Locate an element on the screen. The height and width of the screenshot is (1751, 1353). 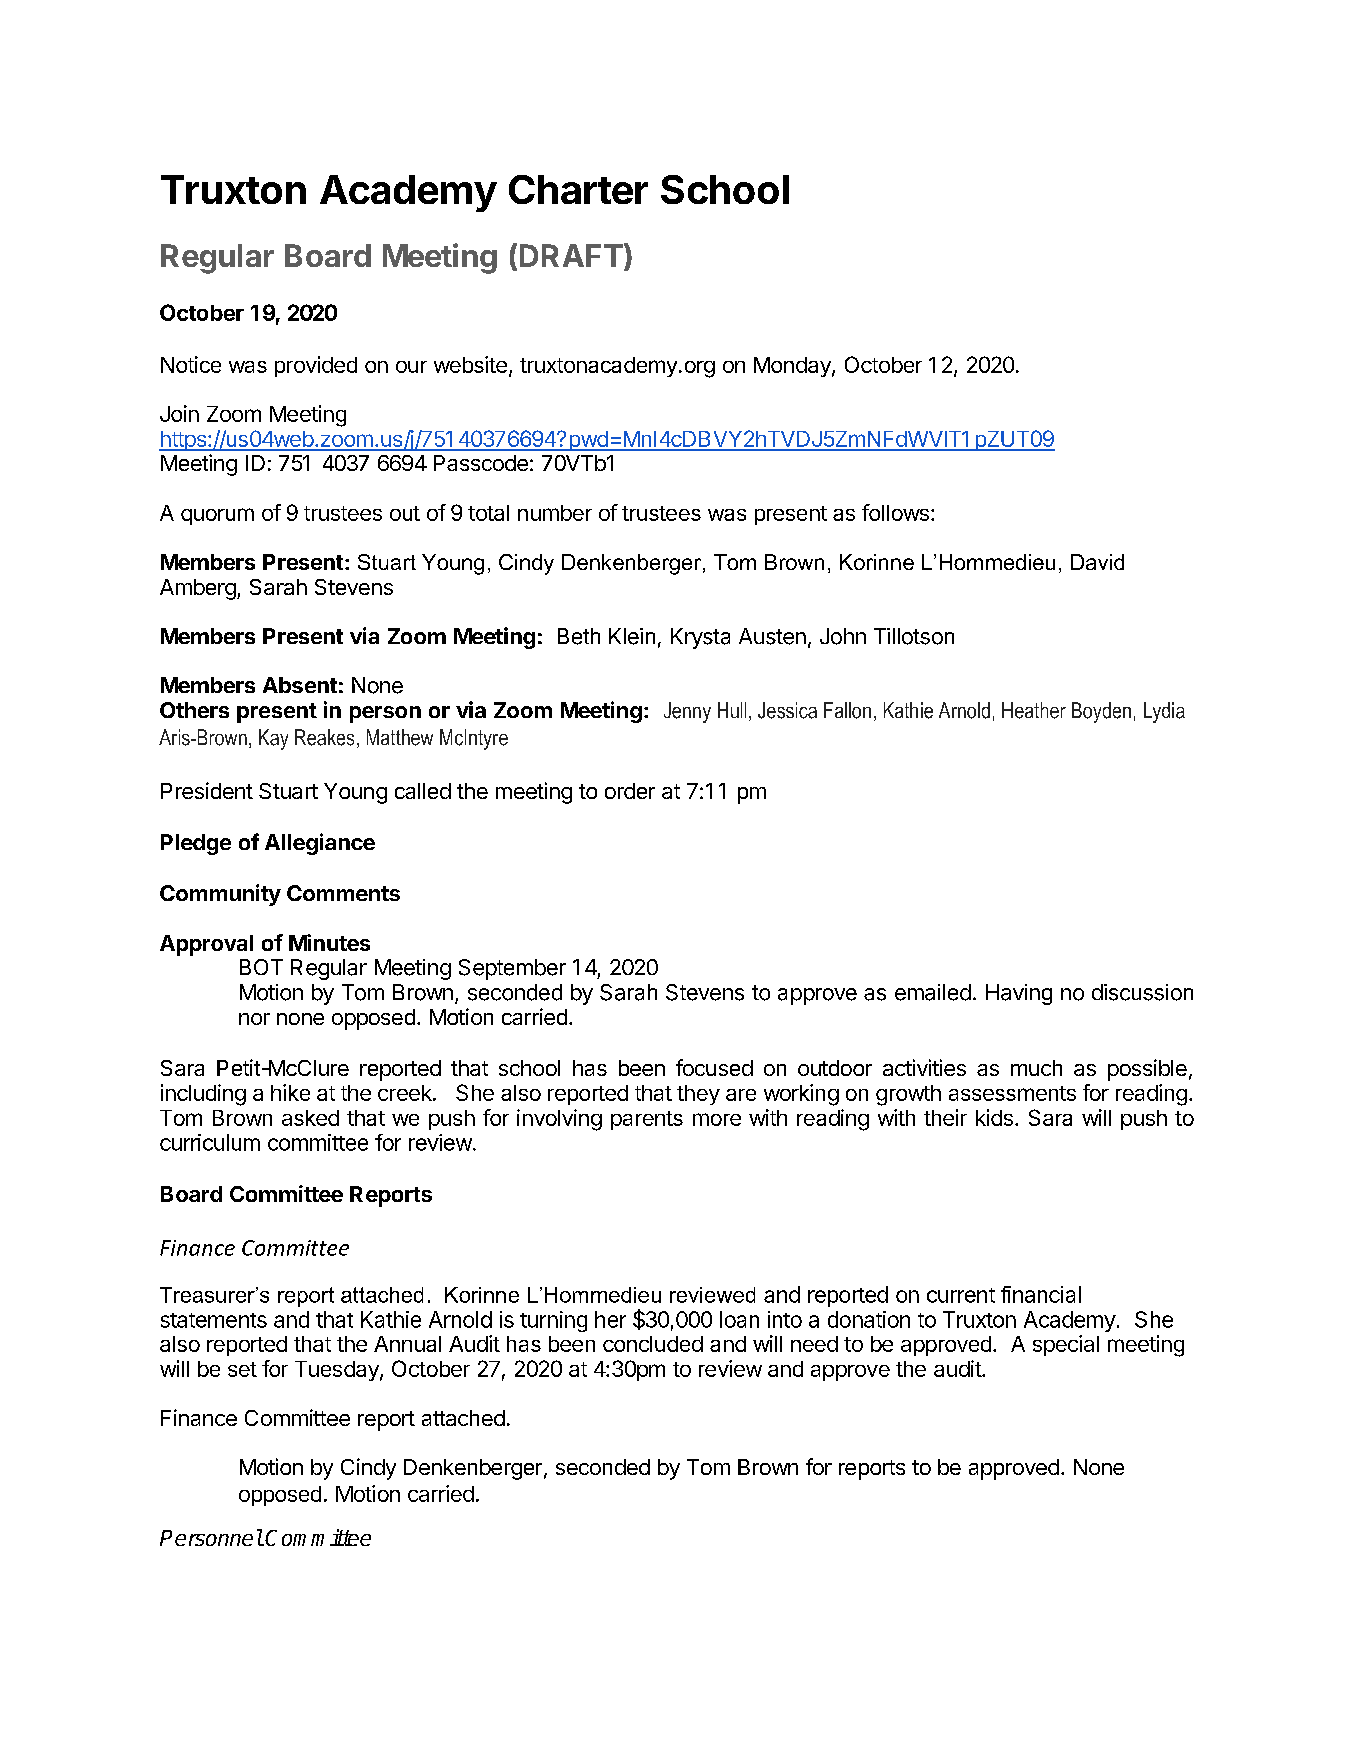
concluded is located at coordinates (653, 1344).
